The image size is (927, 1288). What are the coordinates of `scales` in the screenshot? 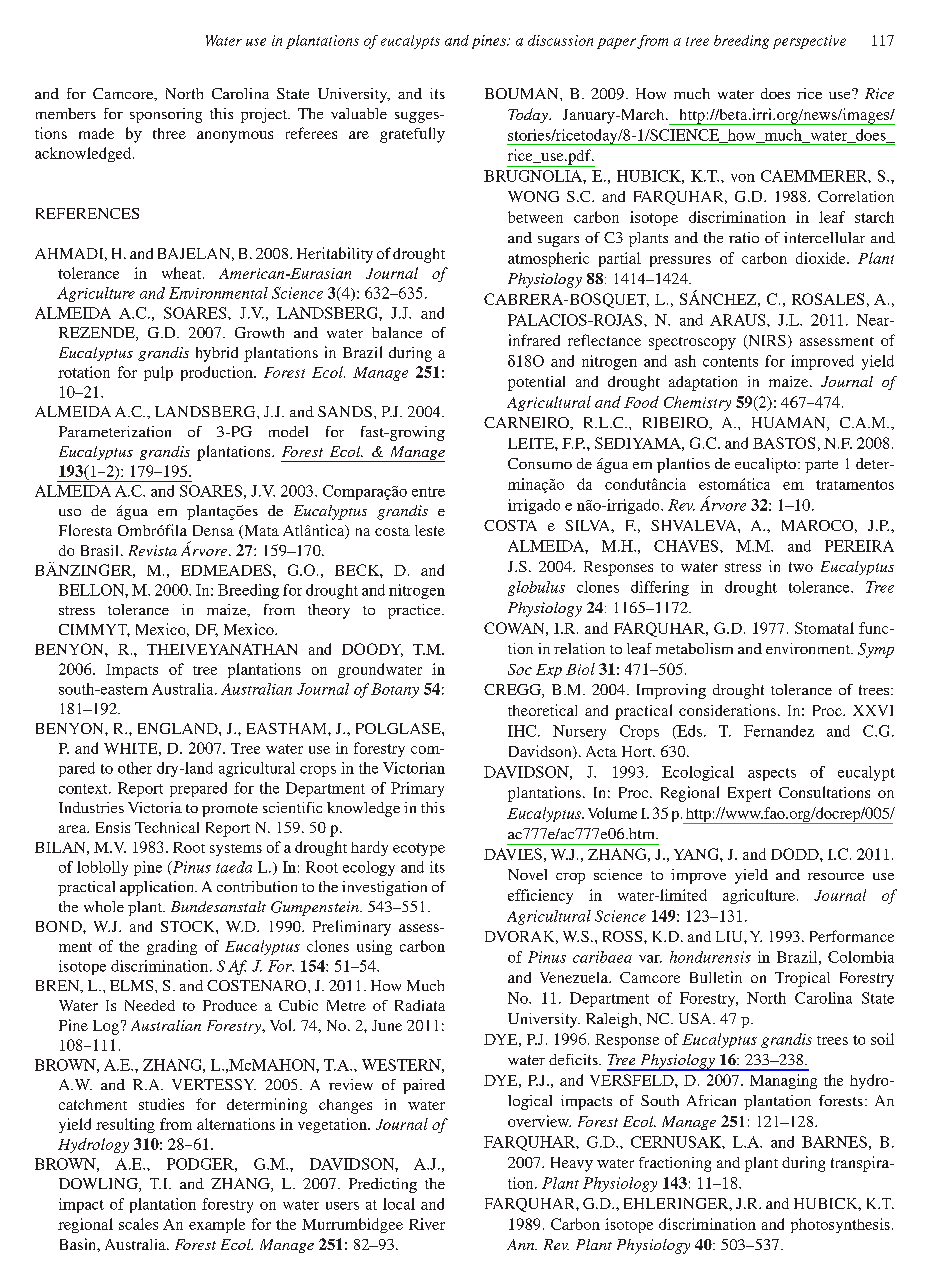 It's located at (138, 1224).
